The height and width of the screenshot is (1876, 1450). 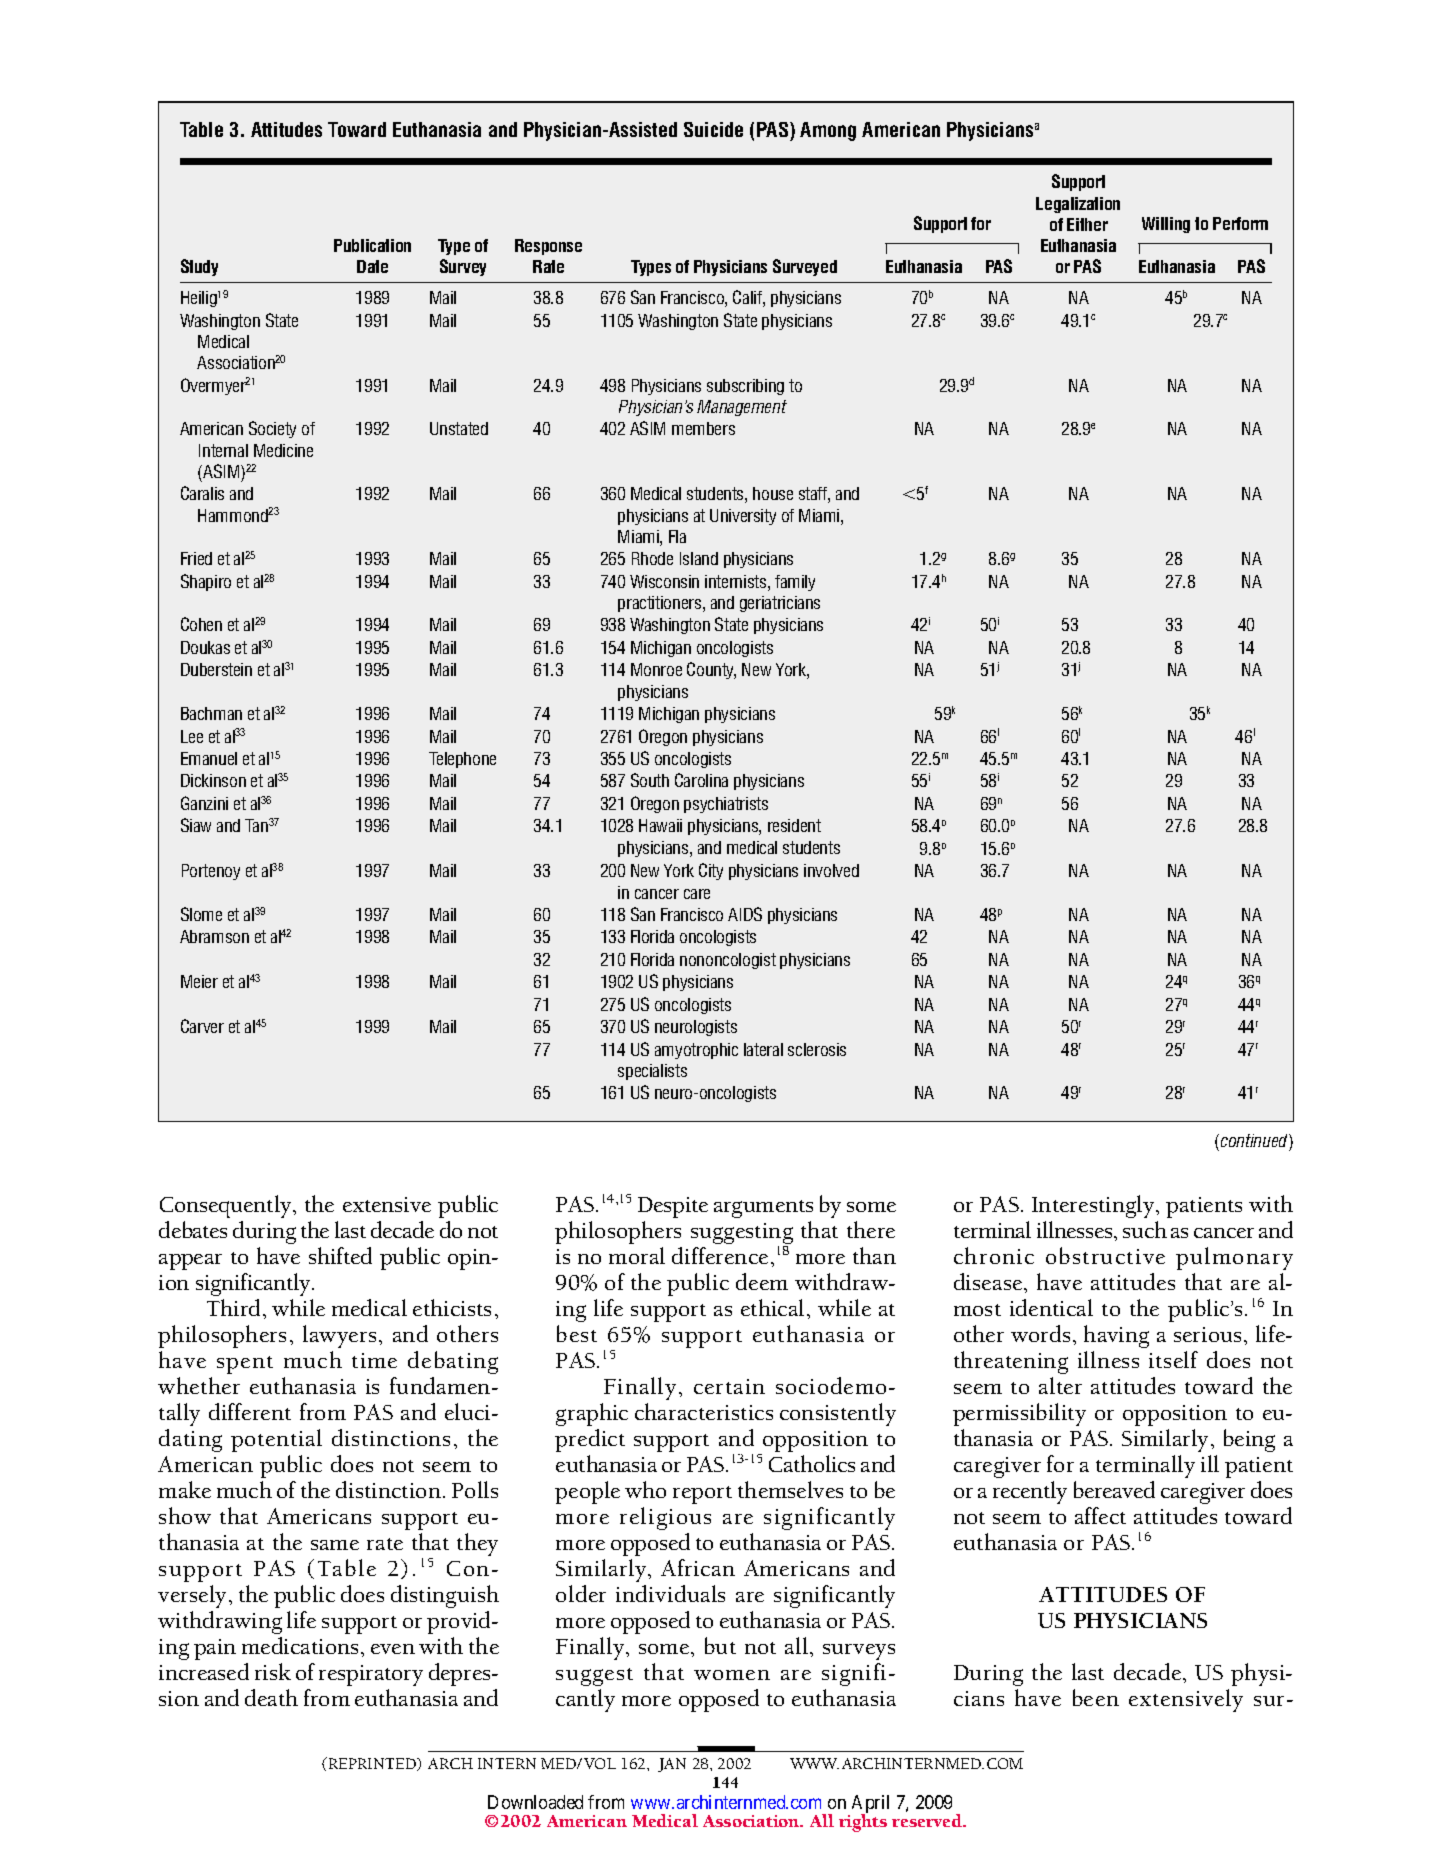 What do you see at coordinates (713, 129) in the screenshot?
I see `Suicide` at bounding box center [713, 129].
